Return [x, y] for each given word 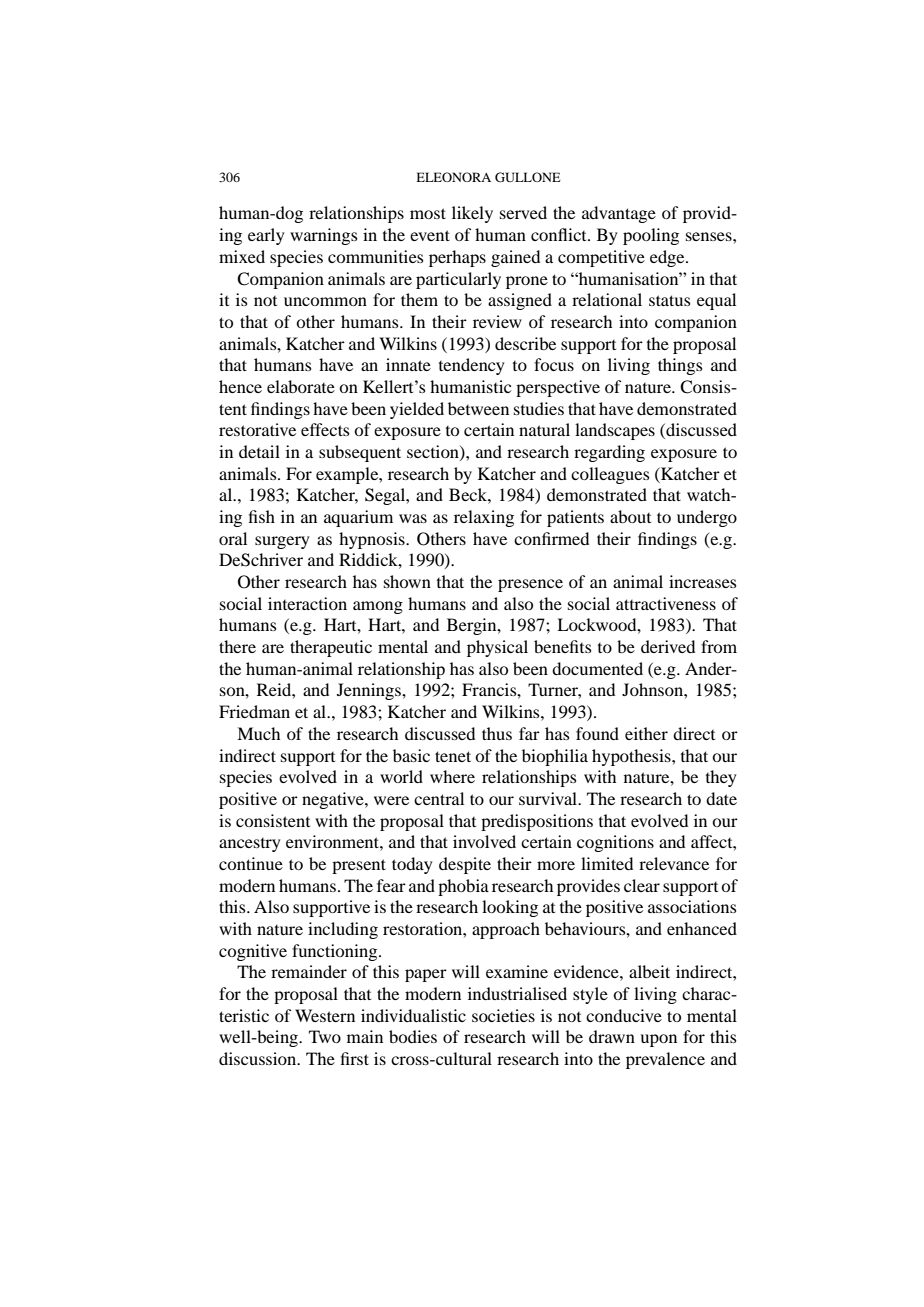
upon [658, 1040]
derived [668, 646]
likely [472, 214]
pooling [651, 236]
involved [484, 841]
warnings [324, 236]
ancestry [250, 845]
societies [503, 1015]
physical [497, 648]
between [478, 408]
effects [325, 429]
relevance [674, 863]
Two [325, 1036]
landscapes [615, 431]
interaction [307, 603]
